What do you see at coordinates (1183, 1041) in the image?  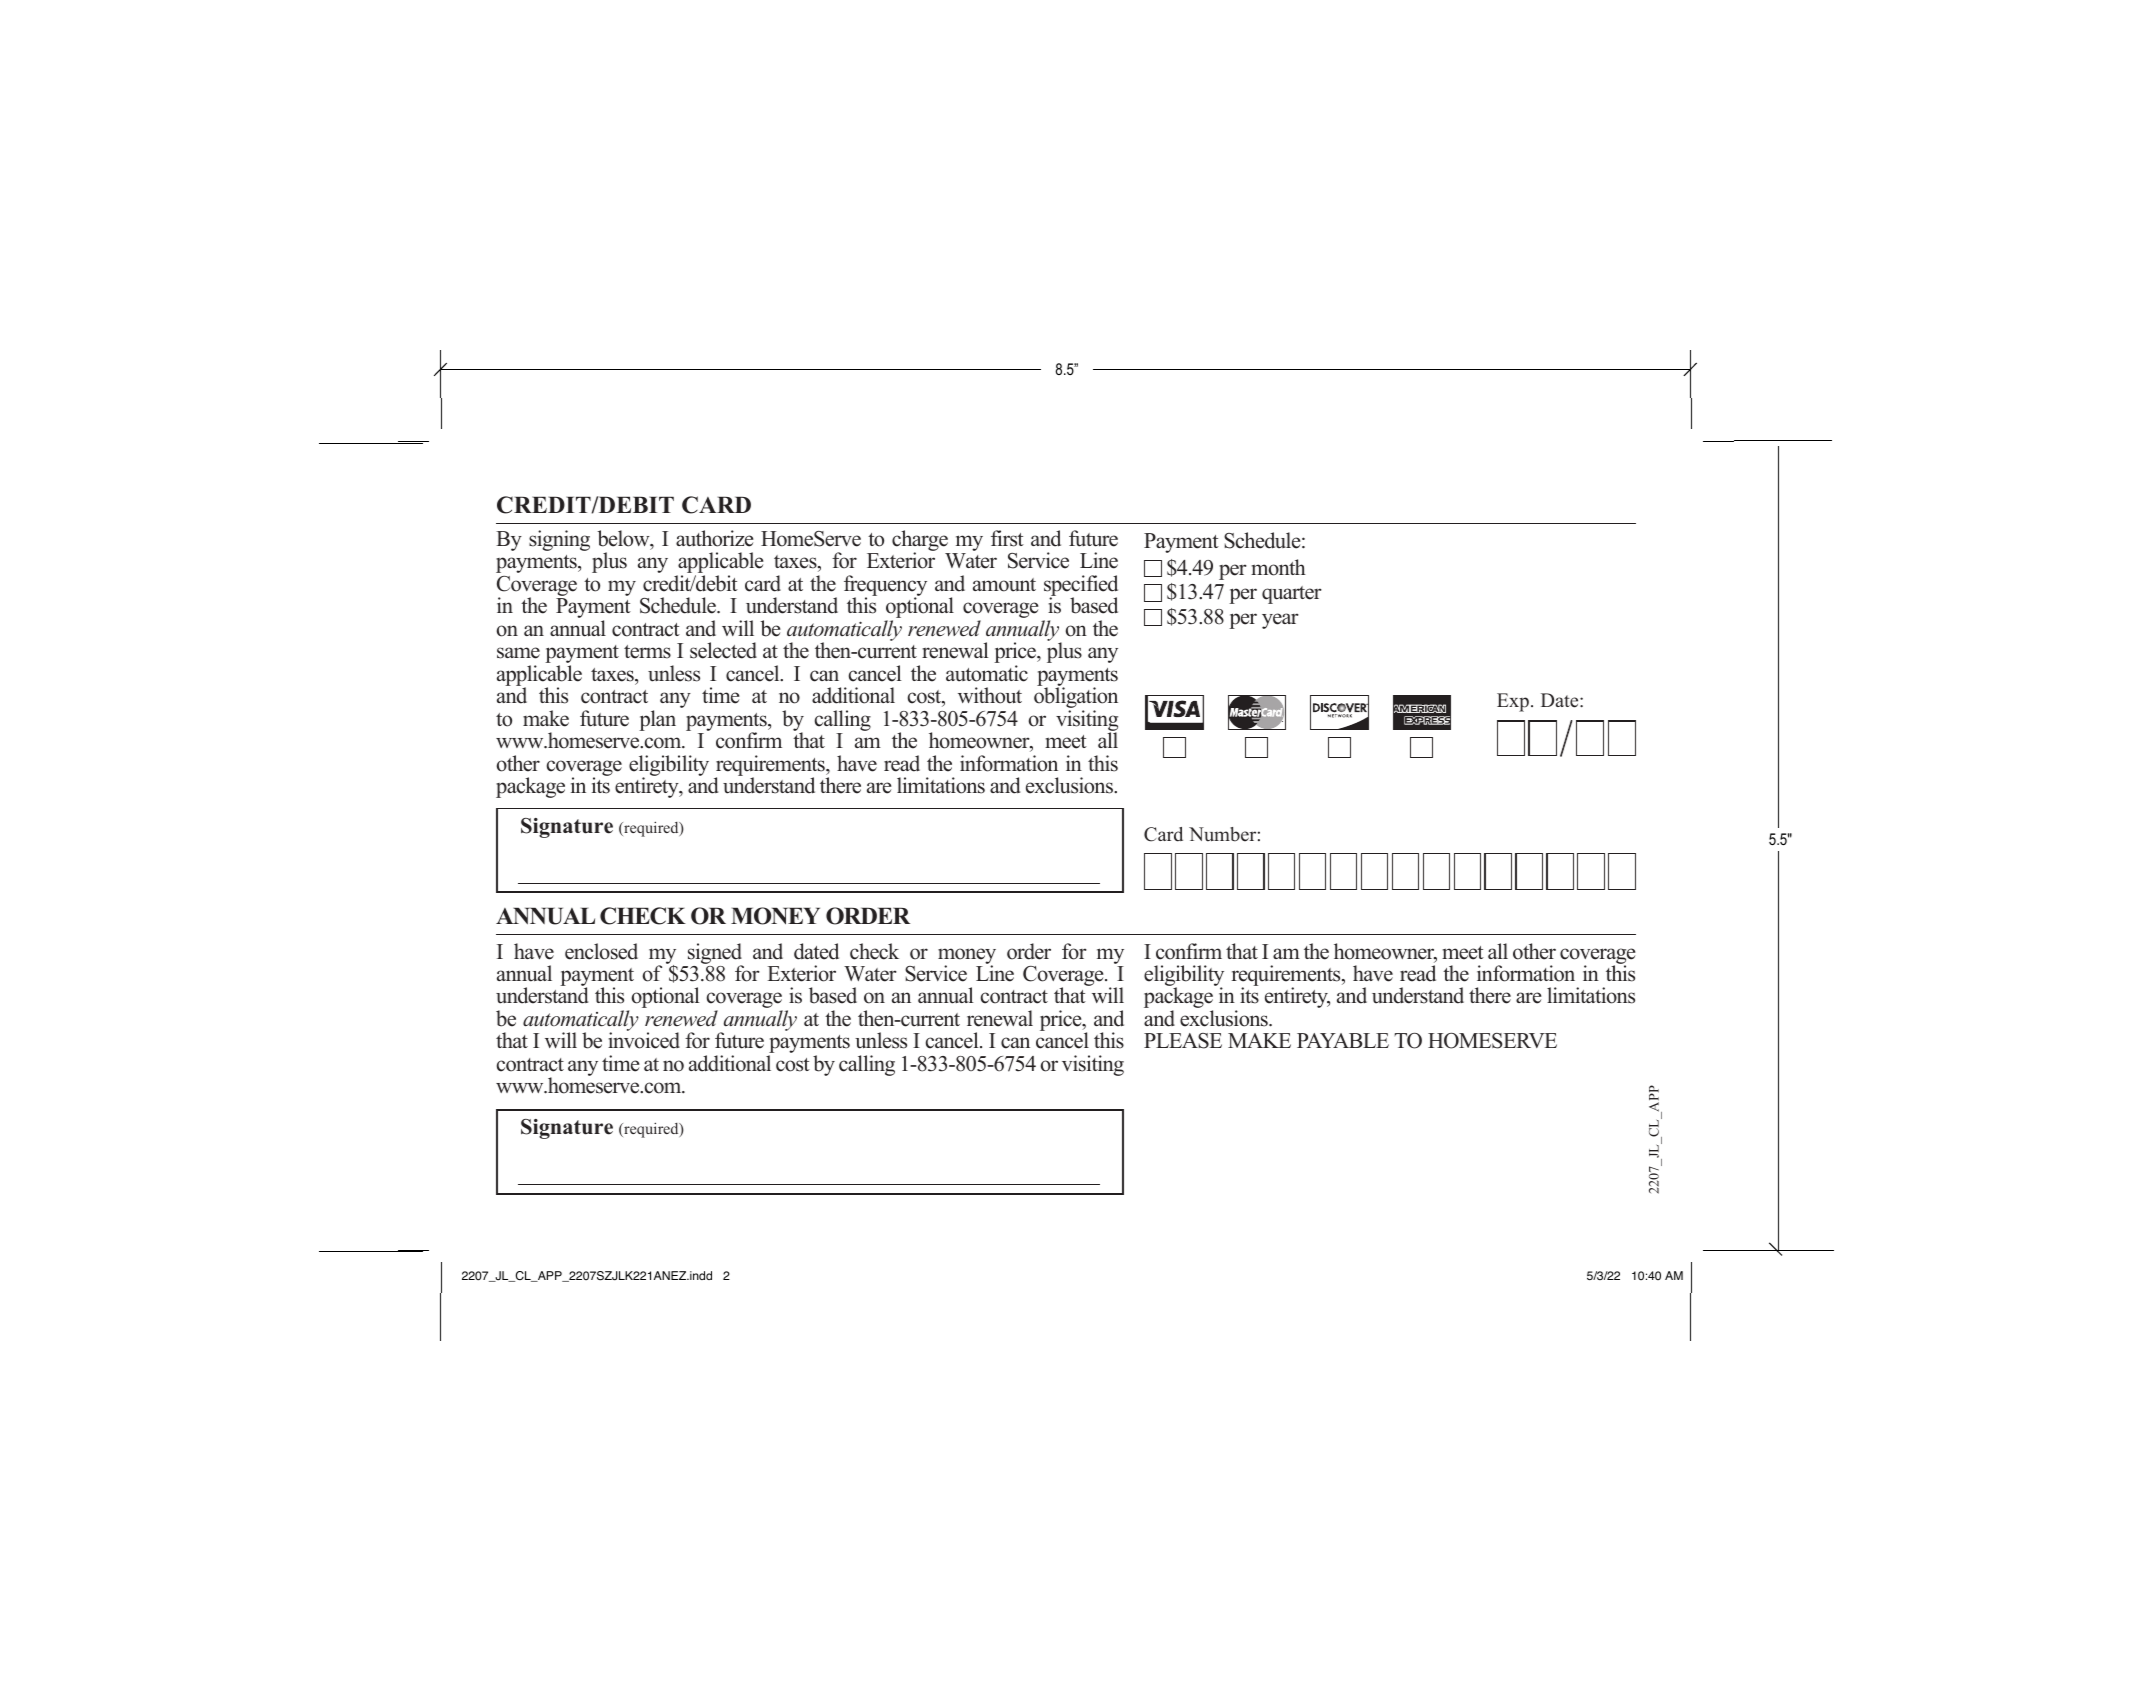 I see `PLEASE` at bounding box center [1183, 1041].
